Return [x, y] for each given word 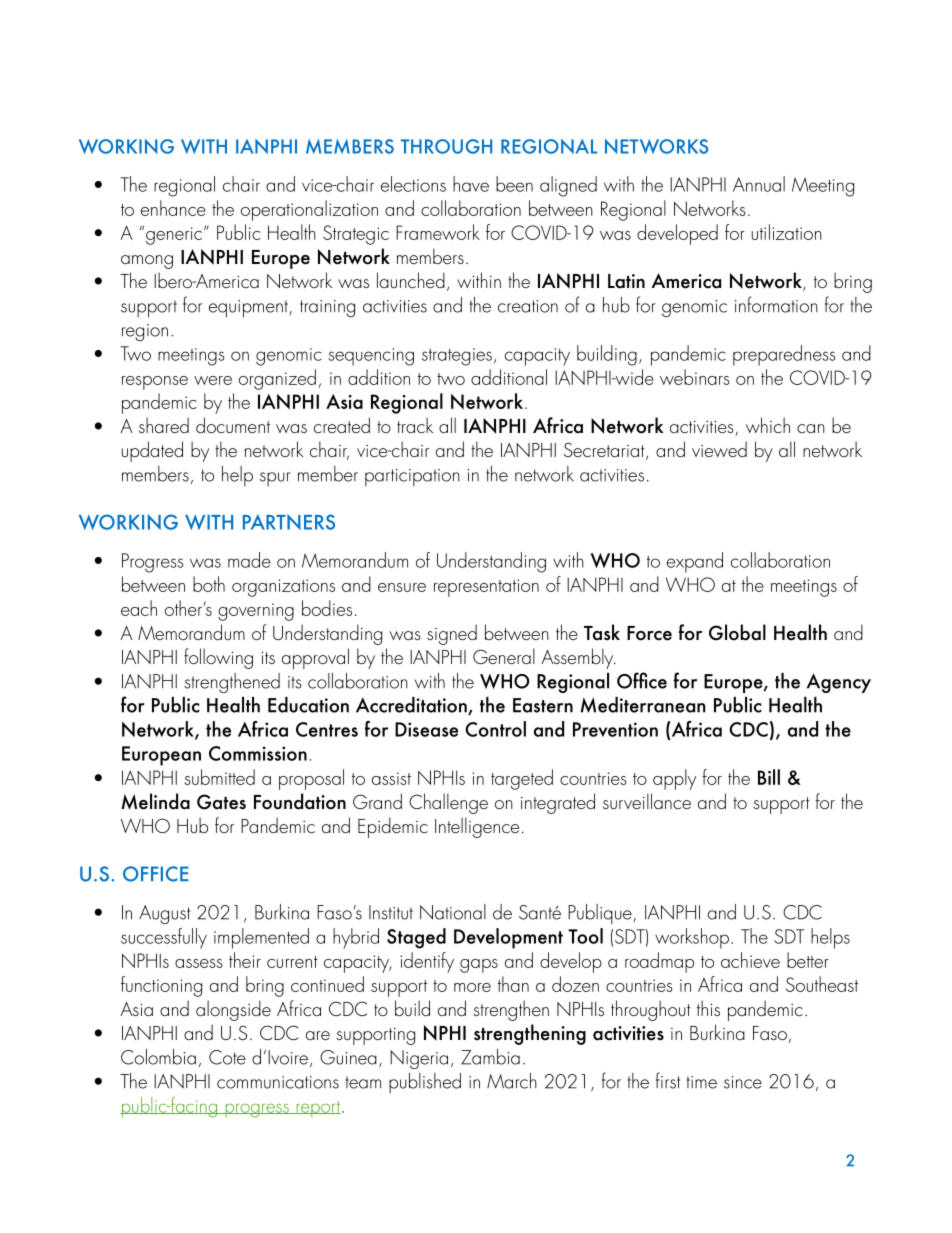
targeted [522, 779]
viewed [719, 449]
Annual [759, 184]
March [512, 1081]
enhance [173, 208]
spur [275, 479]
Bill [769, 777]
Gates [221, 802]
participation [412, 477]
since [743, 1082]
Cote [227, 1057]
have [471, 184]
